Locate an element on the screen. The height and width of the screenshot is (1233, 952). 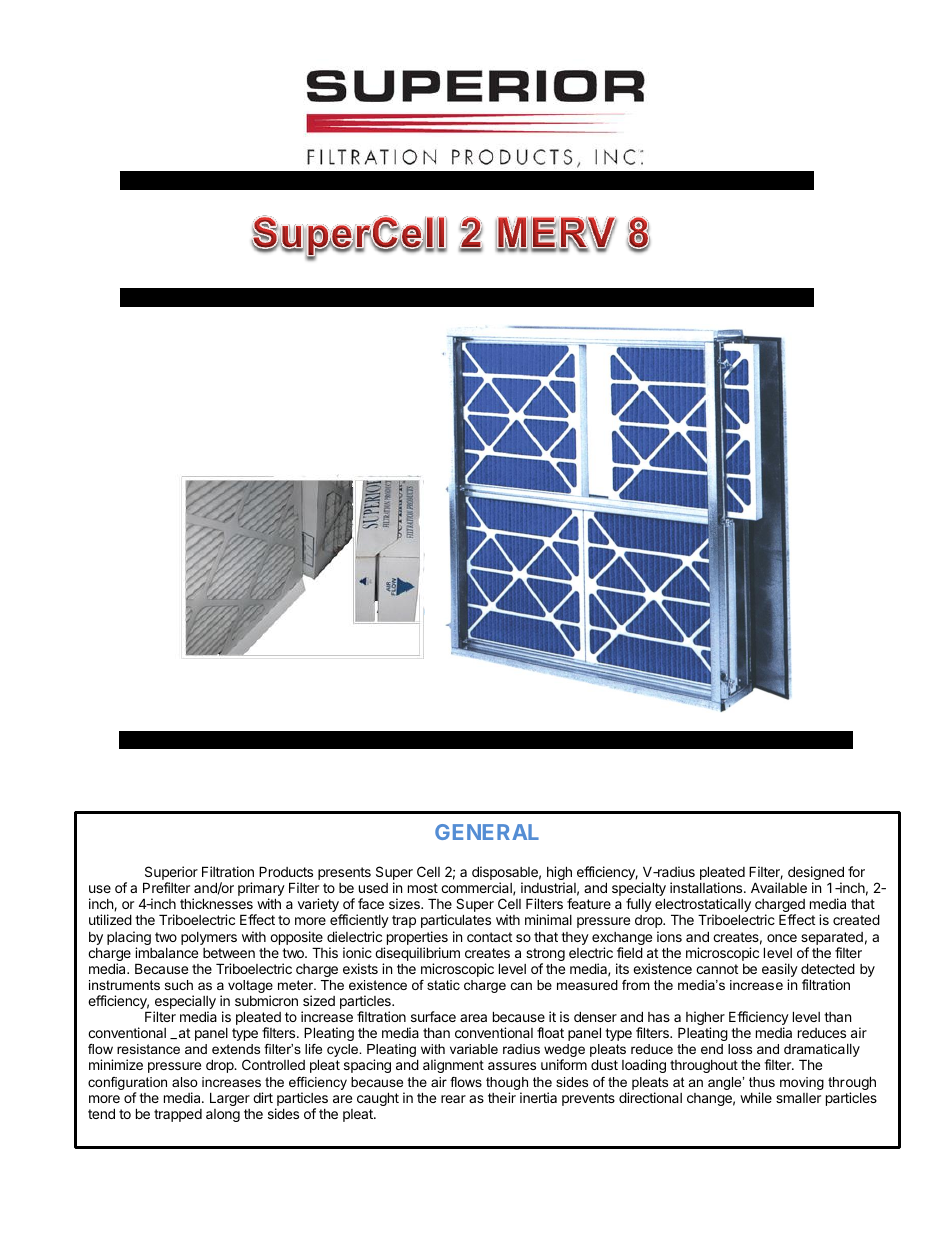
rear is located at coordinates (453, 1099).
